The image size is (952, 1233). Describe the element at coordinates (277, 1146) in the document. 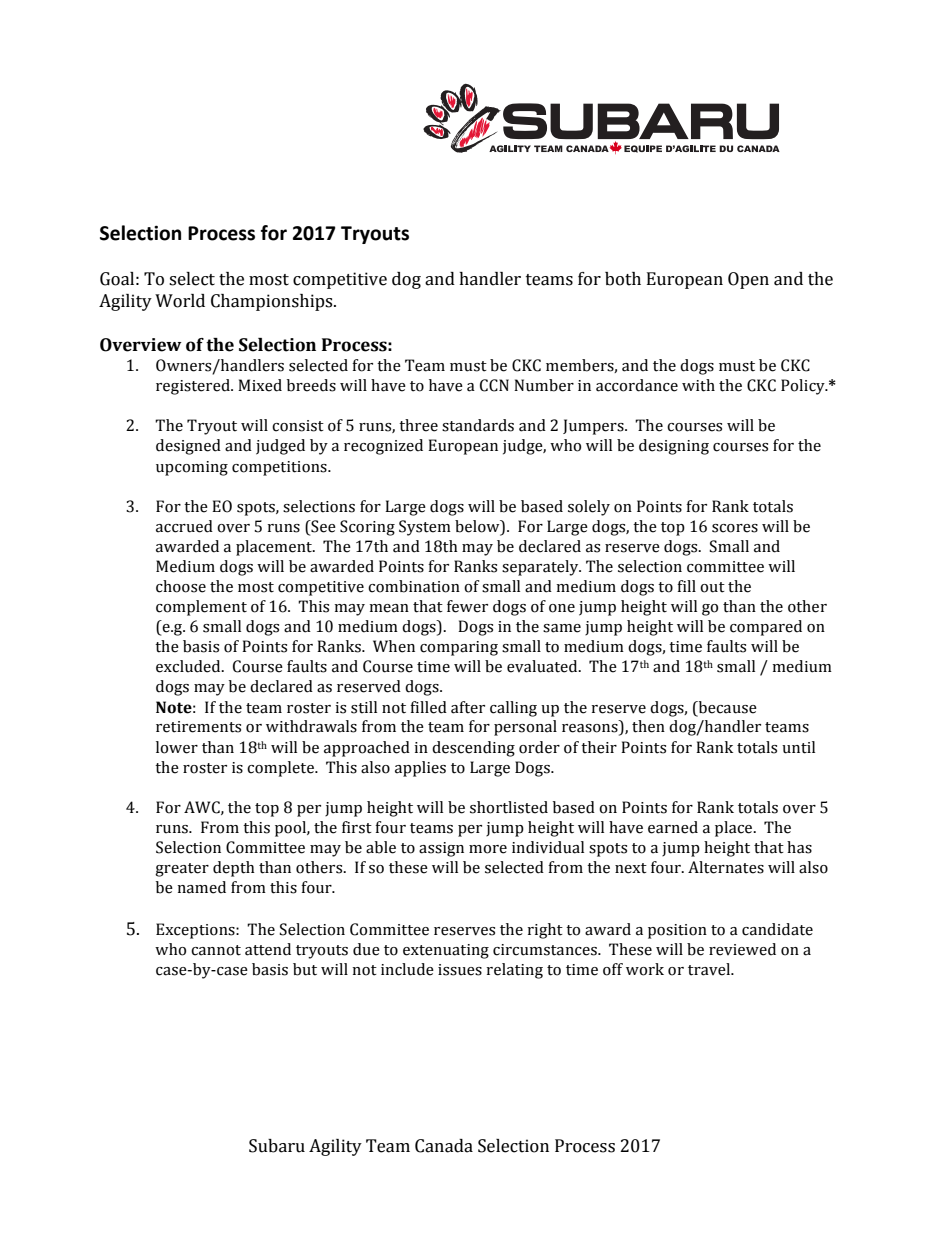

I see `Subaru` at that location.
